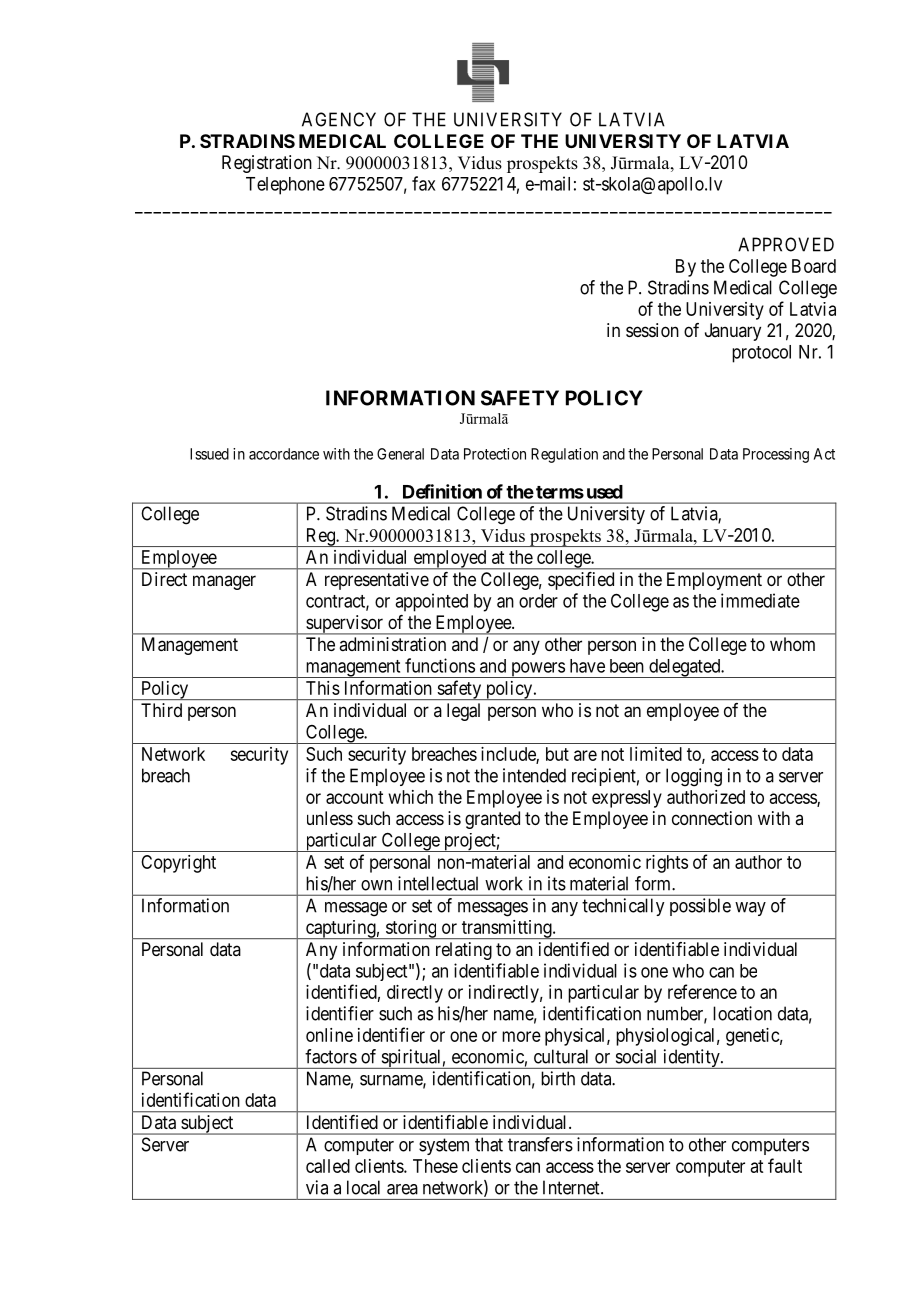 The height and width of the document is (1308, 924). Describe the element at coordinates (267, 164) in the document. I see `Registration` at that location.
